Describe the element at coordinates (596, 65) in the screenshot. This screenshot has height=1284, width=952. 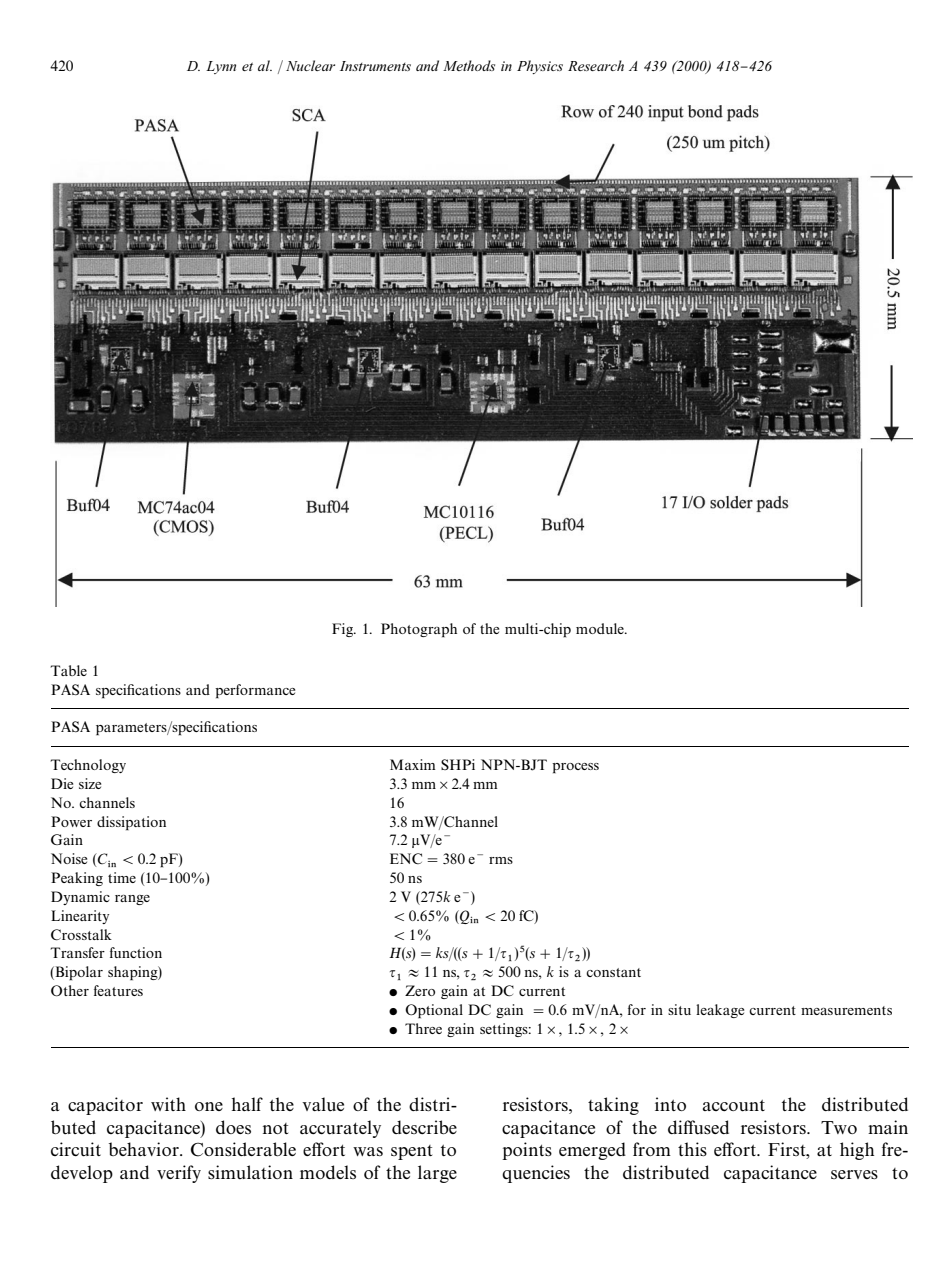
I see `Research` at that location.
